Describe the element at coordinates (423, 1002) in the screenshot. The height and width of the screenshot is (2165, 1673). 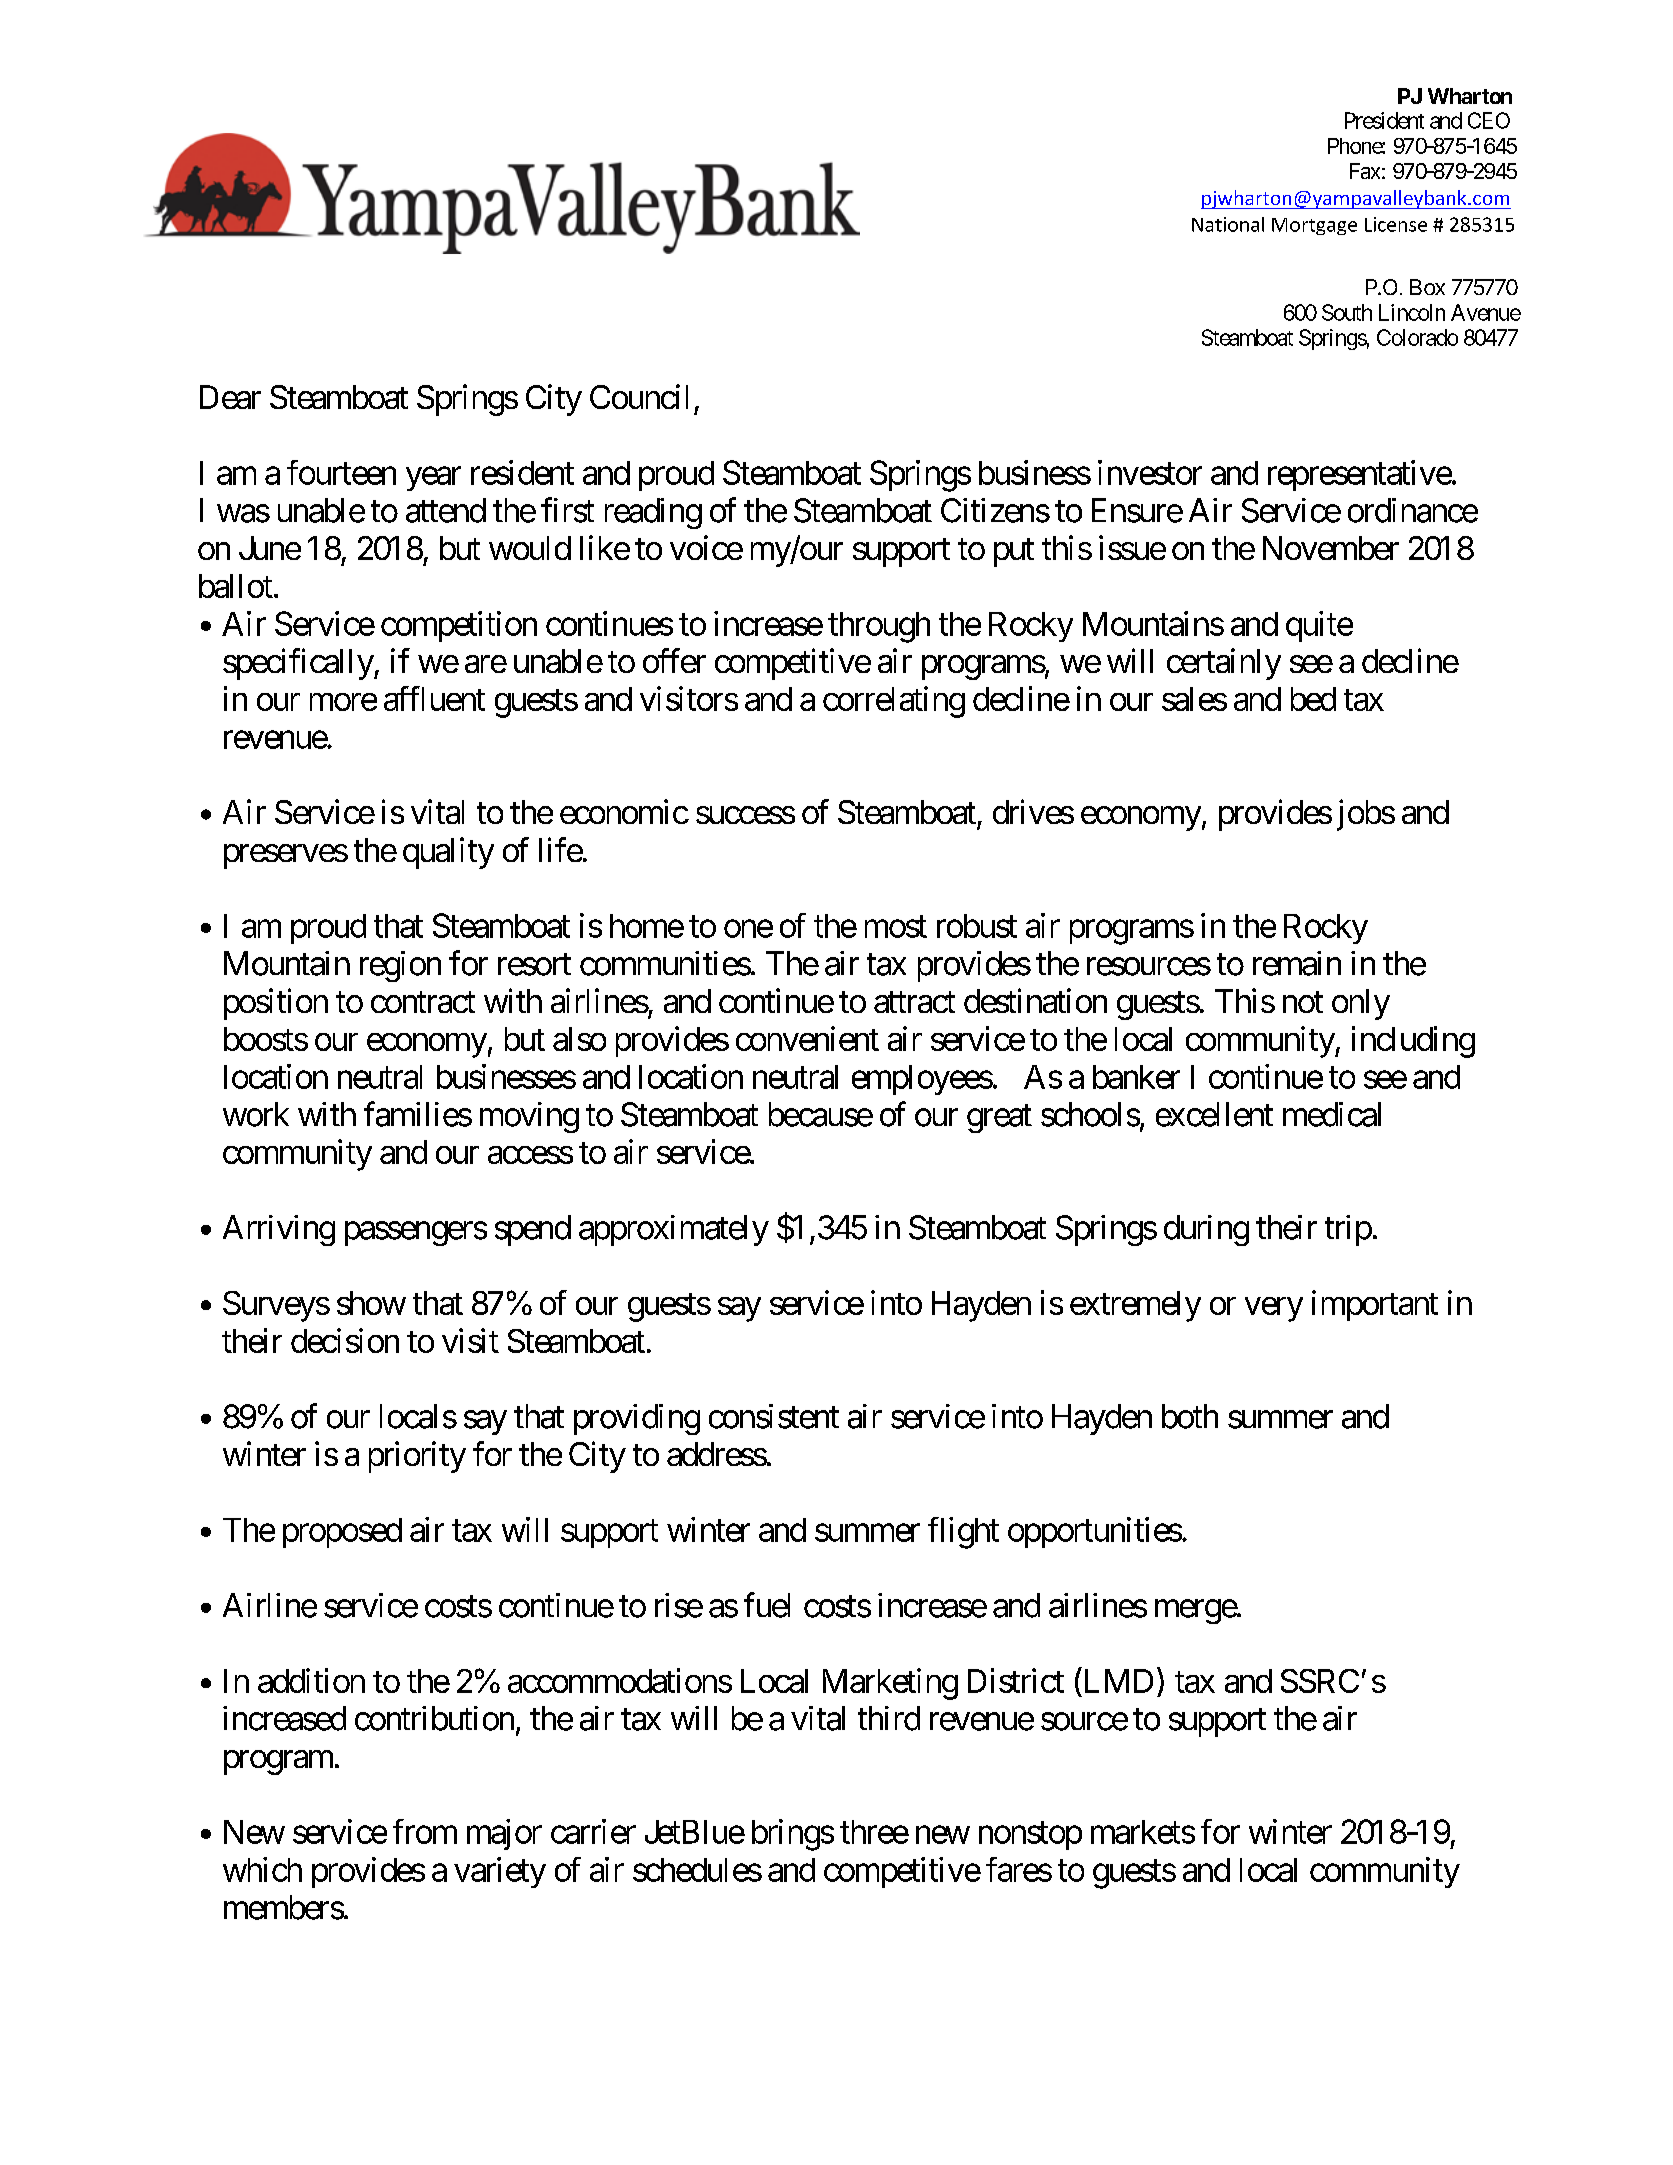
I see `contract` at that location.
